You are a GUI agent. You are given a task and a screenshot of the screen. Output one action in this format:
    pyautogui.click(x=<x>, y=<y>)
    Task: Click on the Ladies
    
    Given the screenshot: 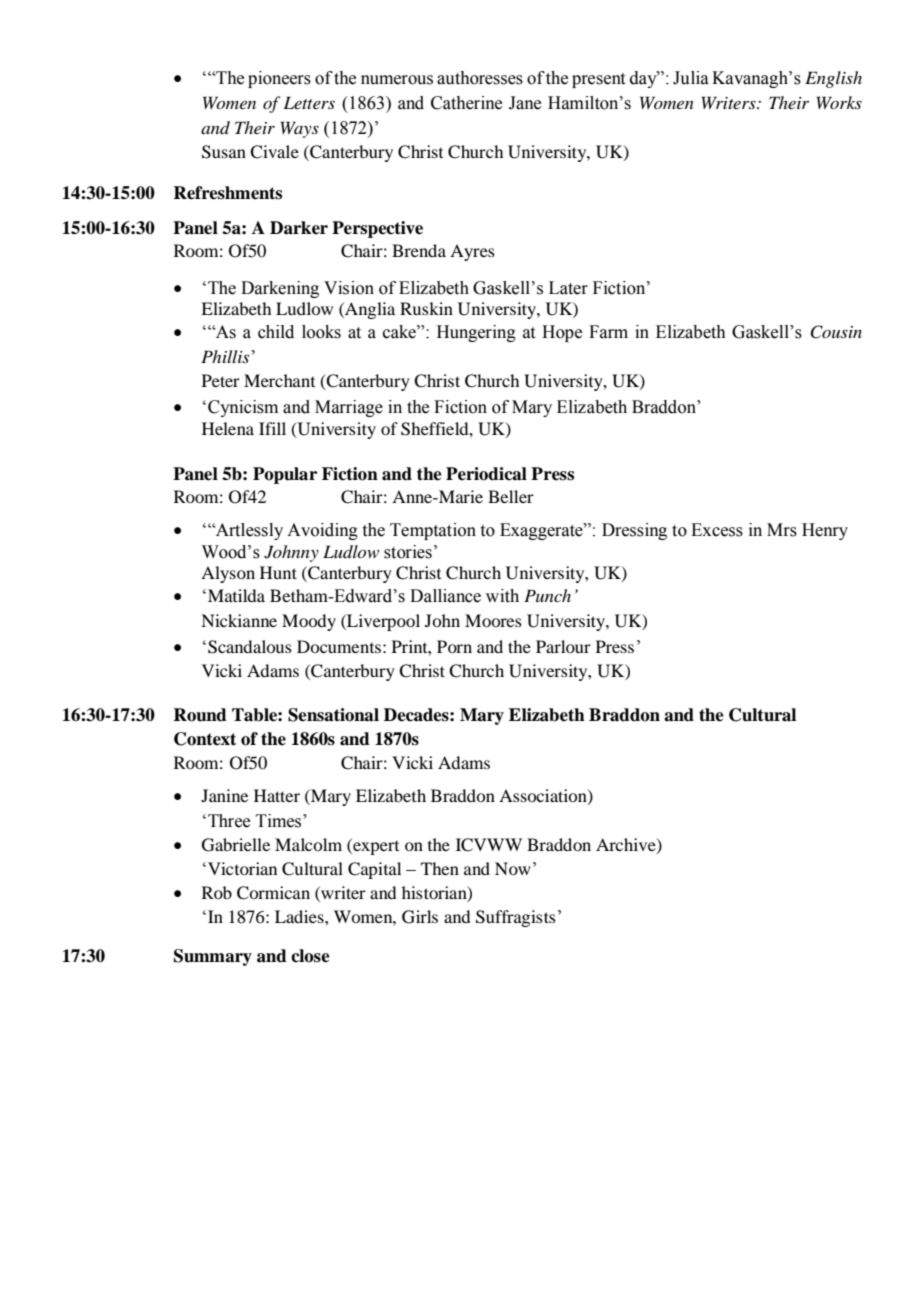 What is the action you would take?
    pyautogui.click(x=300, y=916)
